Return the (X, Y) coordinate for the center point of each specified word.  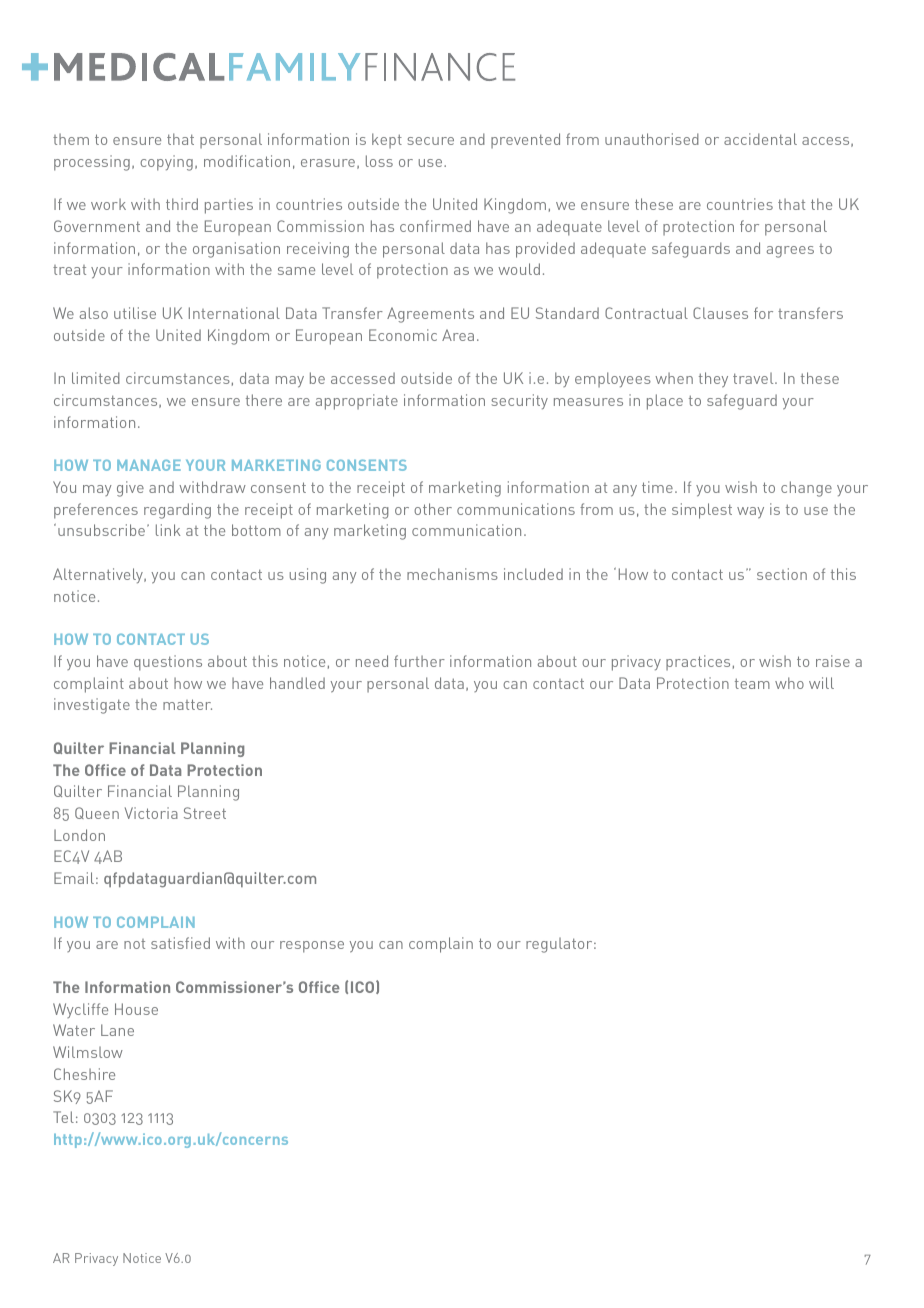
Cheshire (84, 1074)
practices (698, 662)
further (419, 661)
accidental (760, 139)
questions (168, 663)
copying (166, 163)
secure (430, 141)
